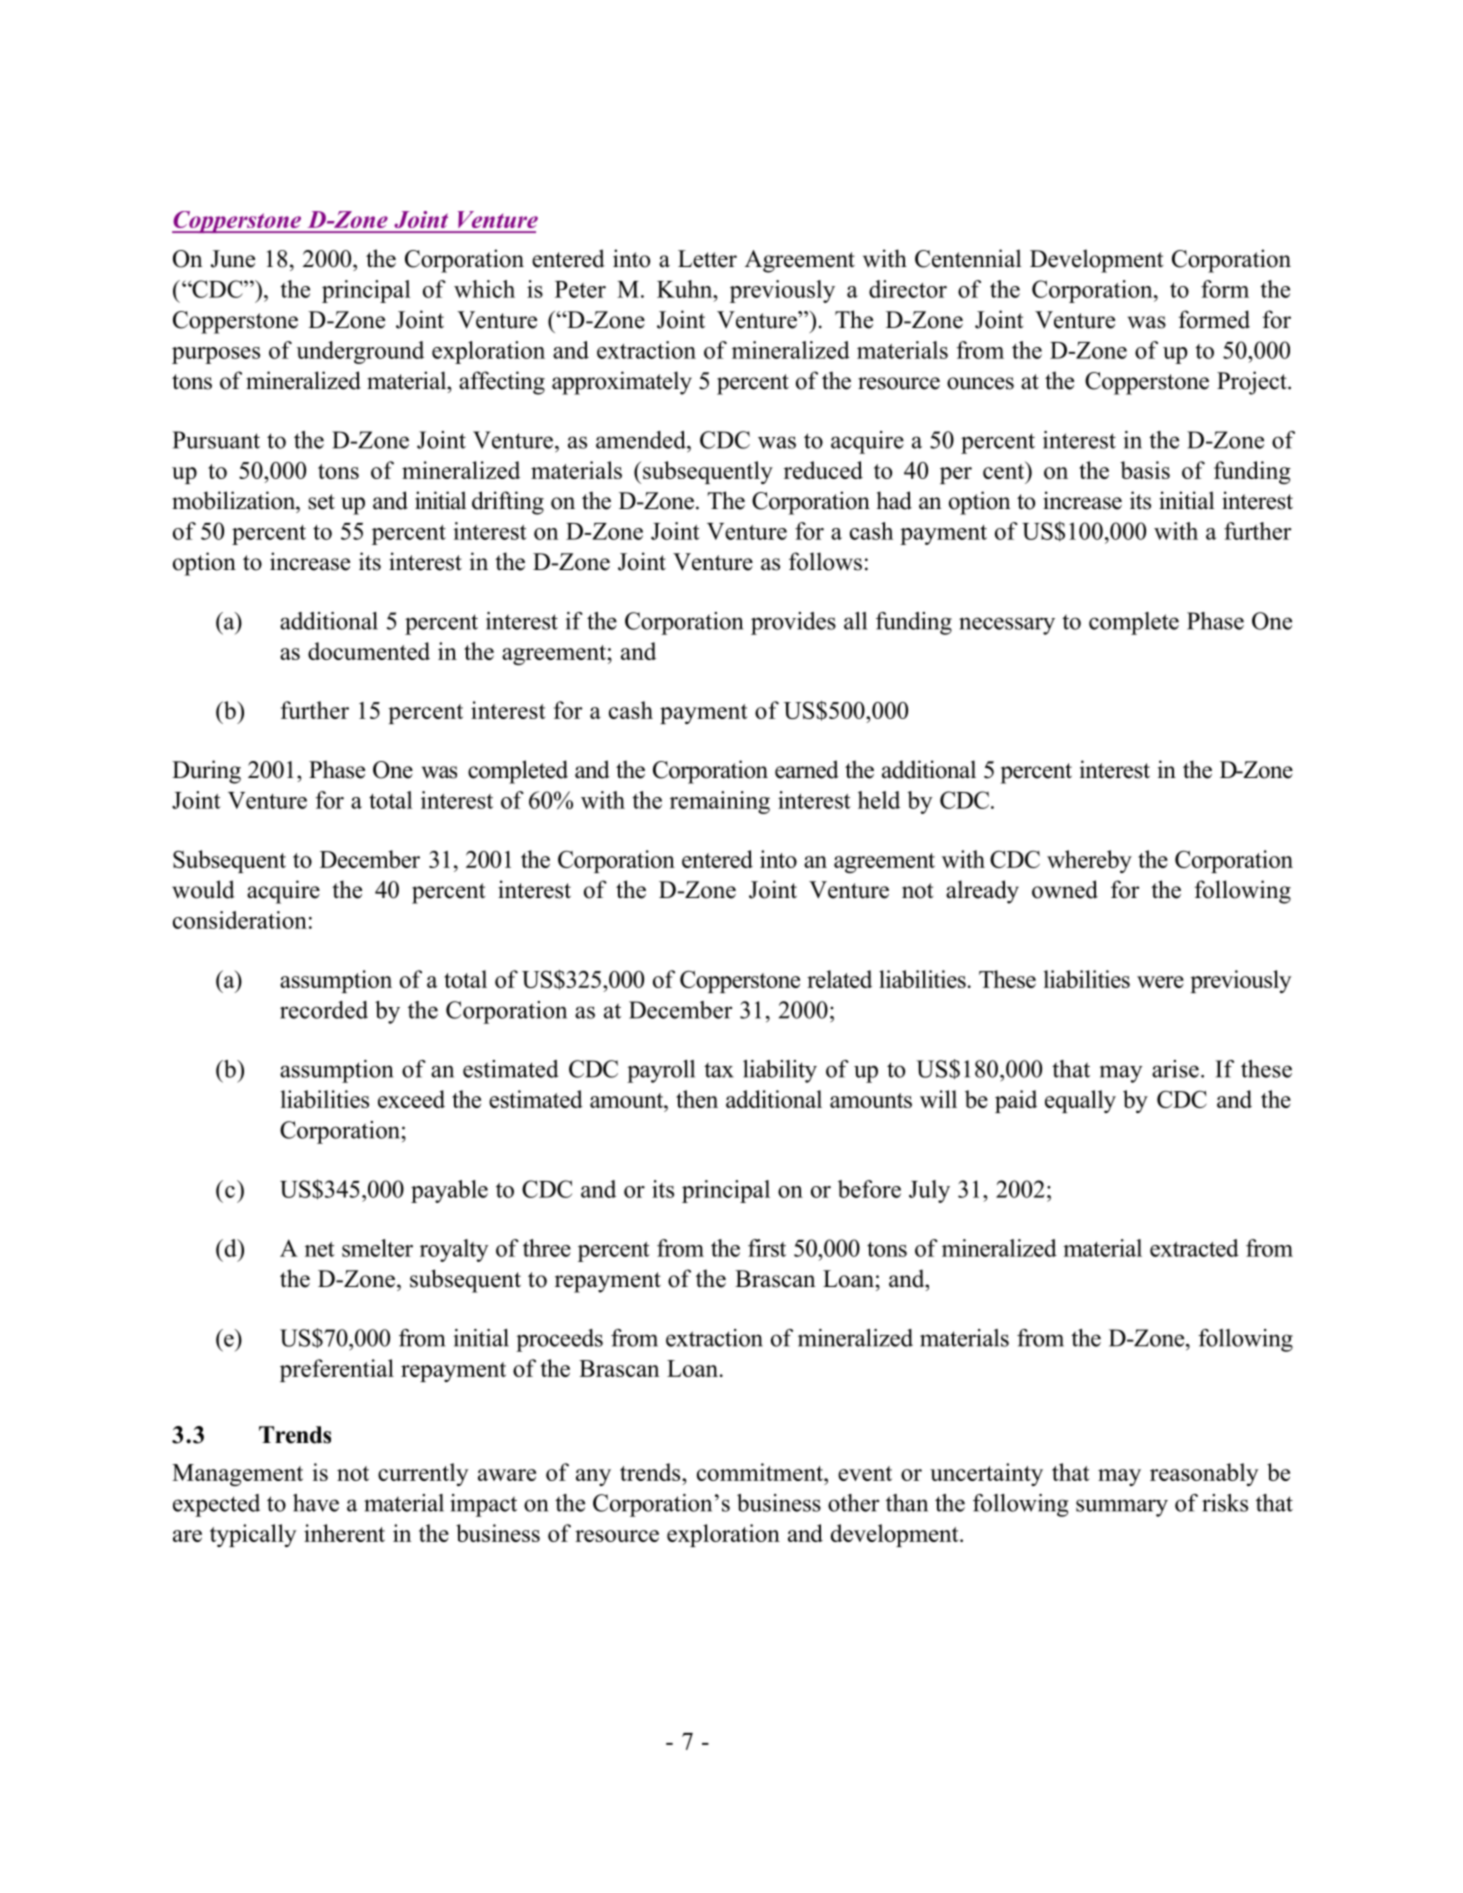 The image size is (1463, 1893). Describe the element at coordinates (1122, 1508) in the image. I see `summary` at that location.
